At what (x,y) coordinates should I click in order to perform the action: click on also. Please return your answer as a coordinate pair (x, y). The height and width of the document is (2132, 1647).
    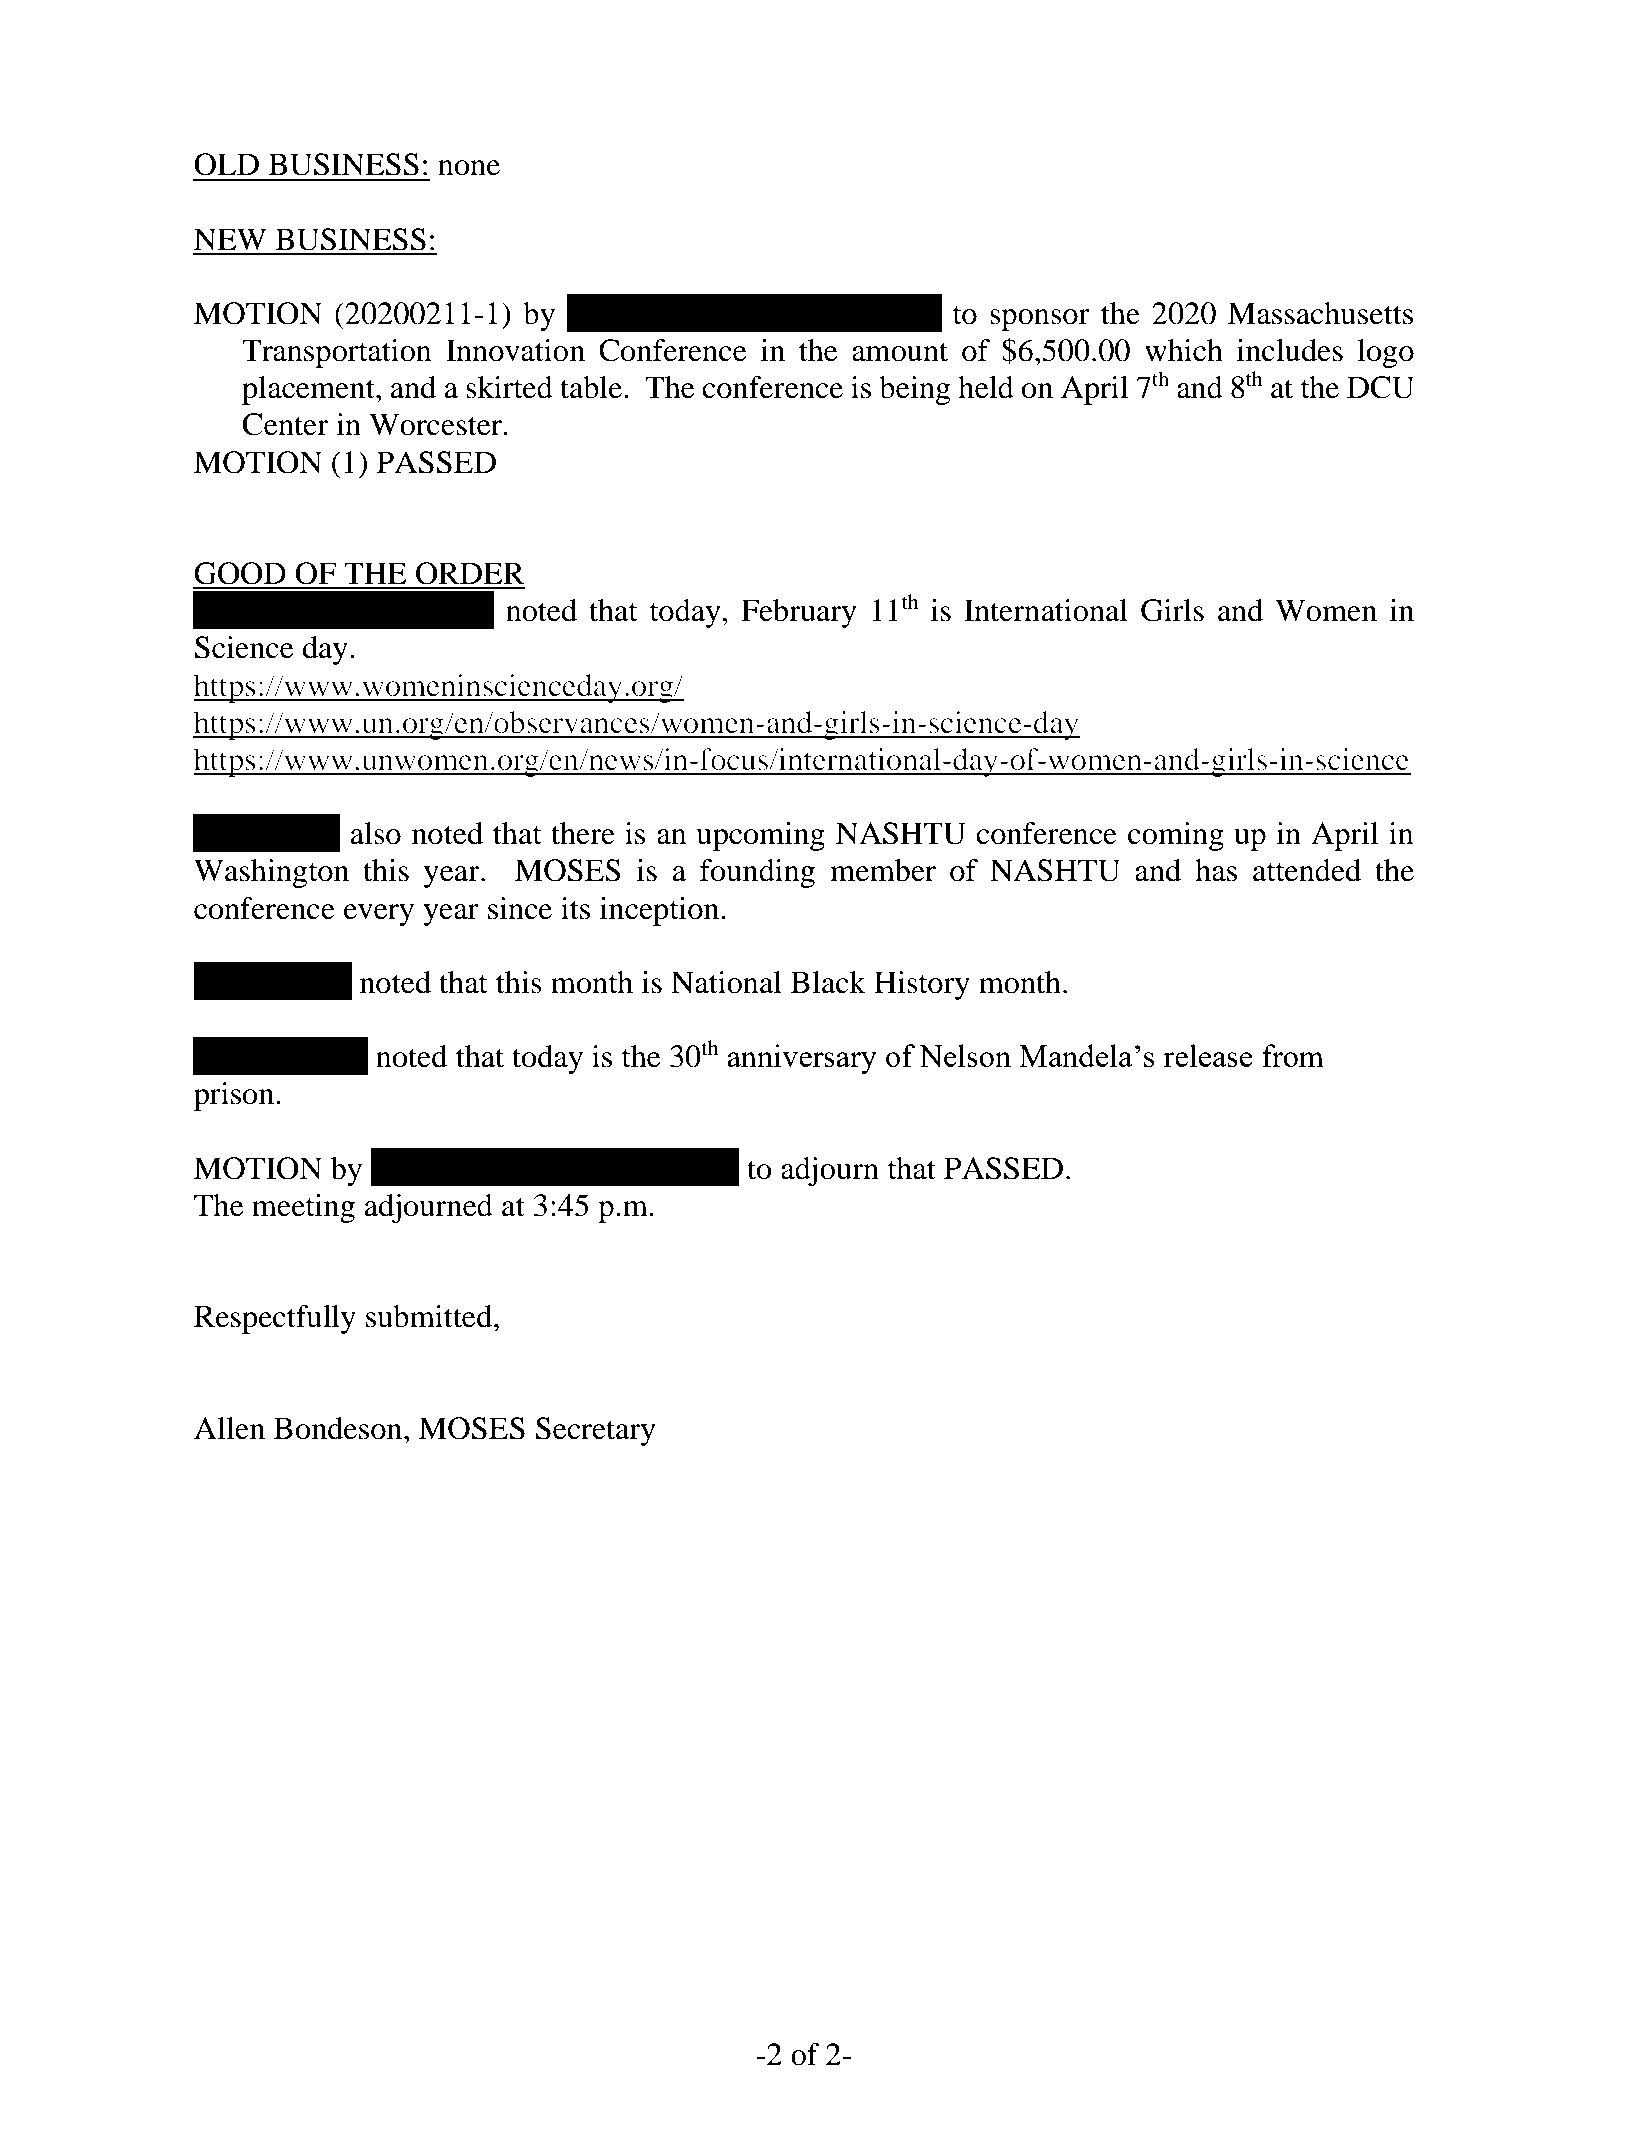
    Looking at the image, I should click on (375, 833).
